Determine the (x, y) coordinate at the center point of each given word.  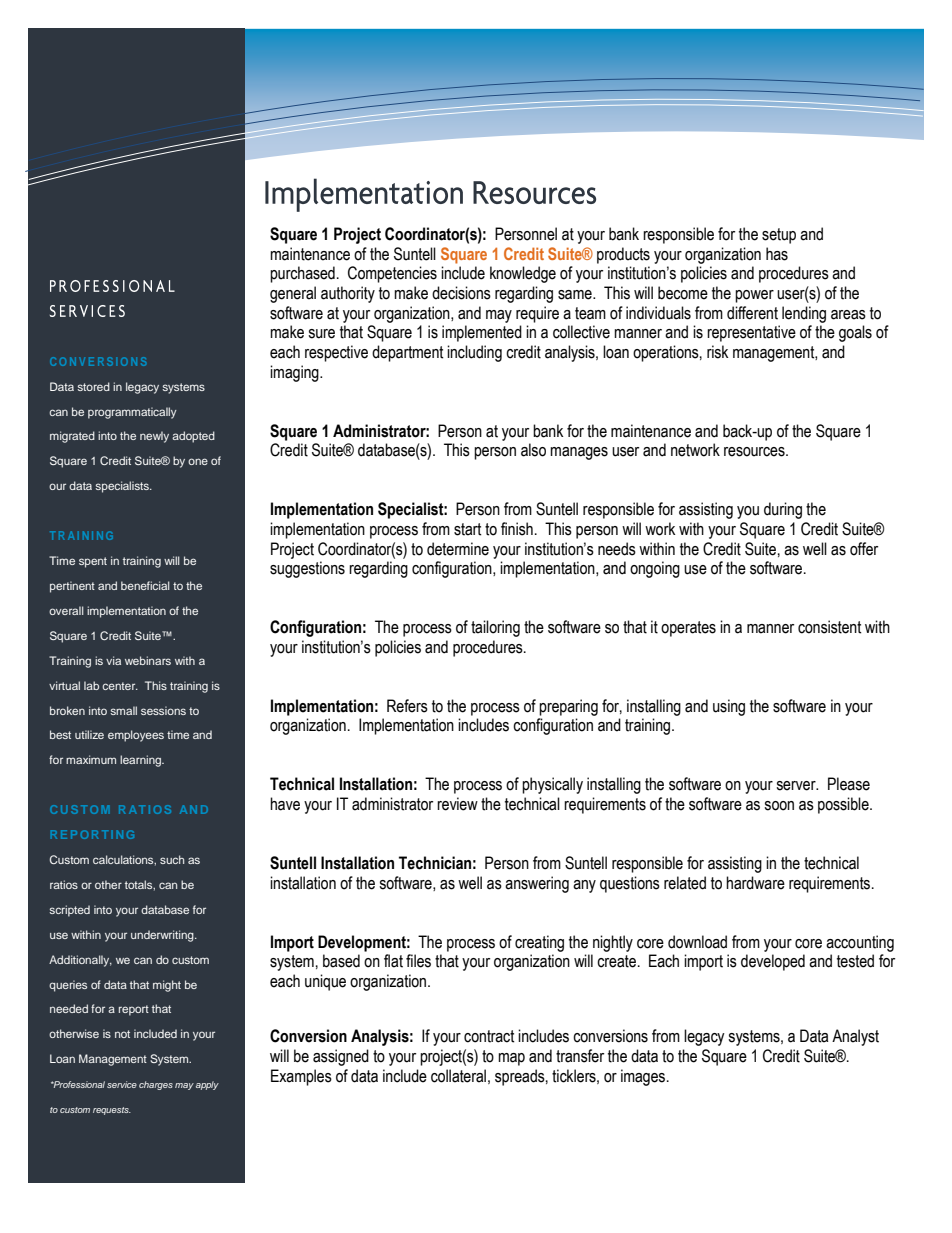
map (511, 1059)
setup (779, 236)
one (198, 461)
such (172, 859)
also (533, 450)
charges (156, 1085)
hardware (755, 883)
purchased (302, 274)
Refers (407, 706)
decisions (461, 293)
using (729, 707)
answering (537, 884)
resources (755, 452)
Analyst (855, 1037)
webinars (148, 660)
